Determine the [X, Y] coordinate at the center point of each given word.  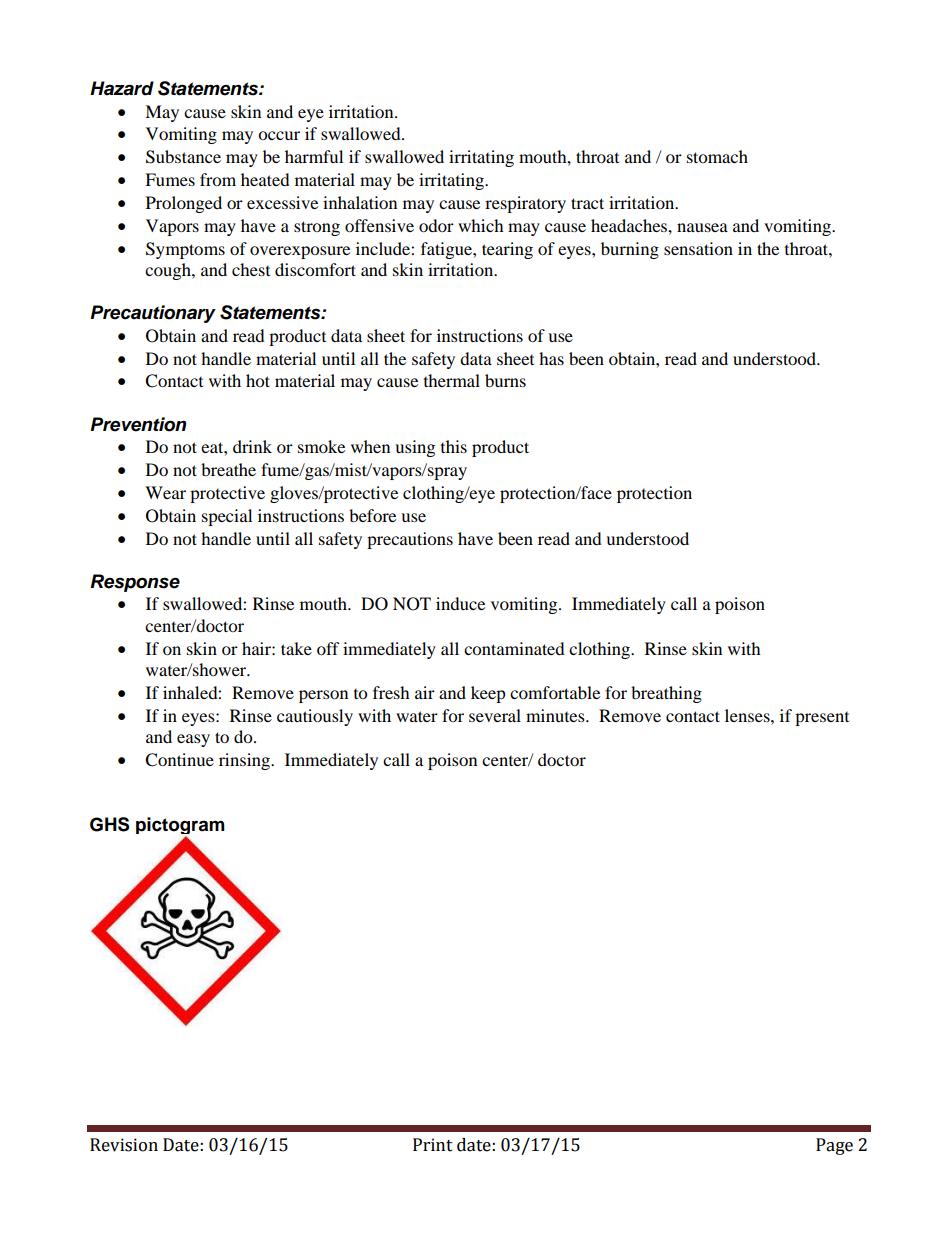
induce [460, 603]
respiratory [525, 204]
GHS [109, 824]
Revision [124, 1145]
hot [258, 380]
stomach [717, 156]
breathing [666, 694]
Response [135, 583]
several [495, 715]
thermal [452, 380]
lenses [748, 715]
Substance [183, 157]
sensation [698, 248]
